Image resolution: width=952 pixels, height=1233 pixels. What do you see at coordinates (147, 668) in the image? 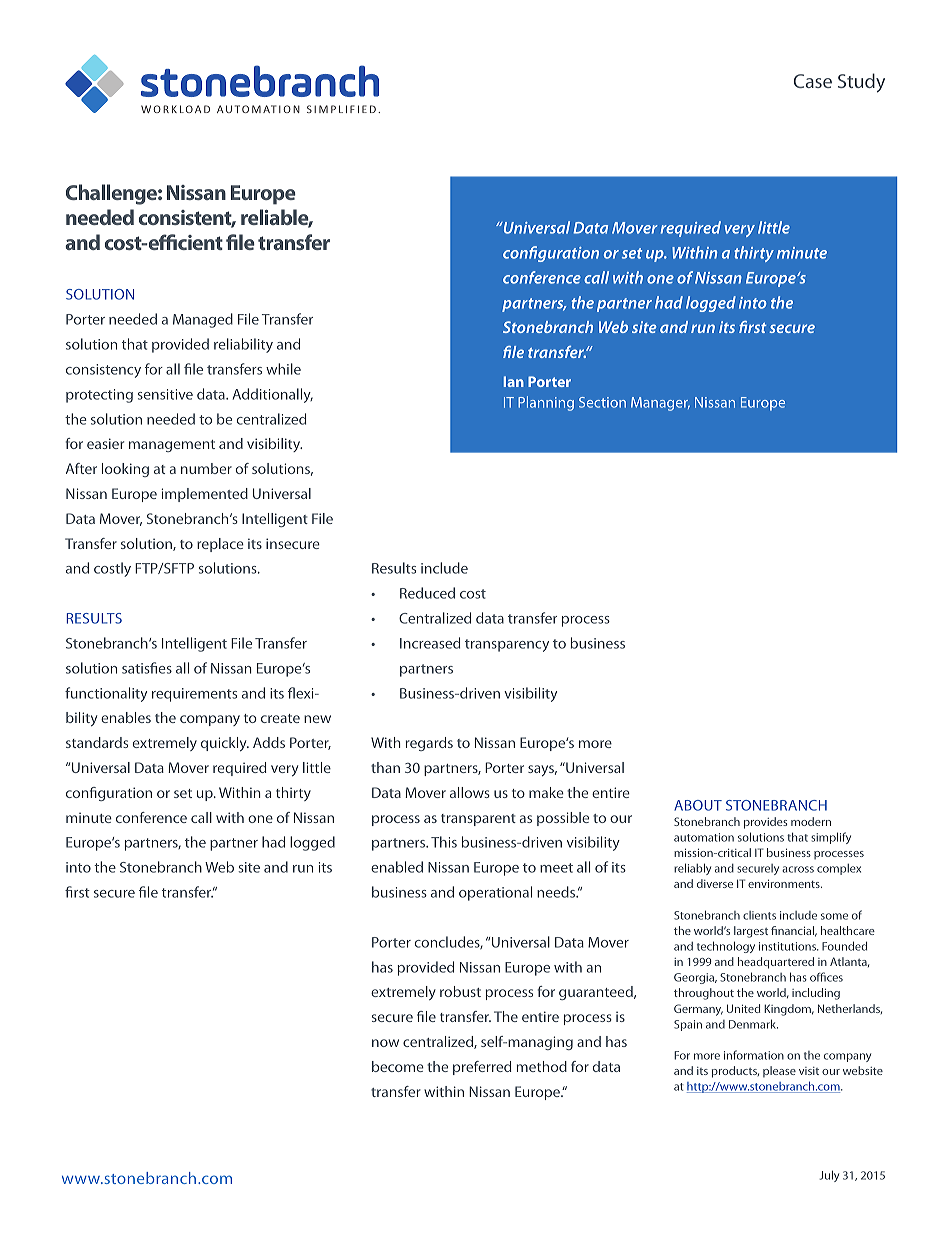
I see `satisfies` at bounding box center [147, 668].
